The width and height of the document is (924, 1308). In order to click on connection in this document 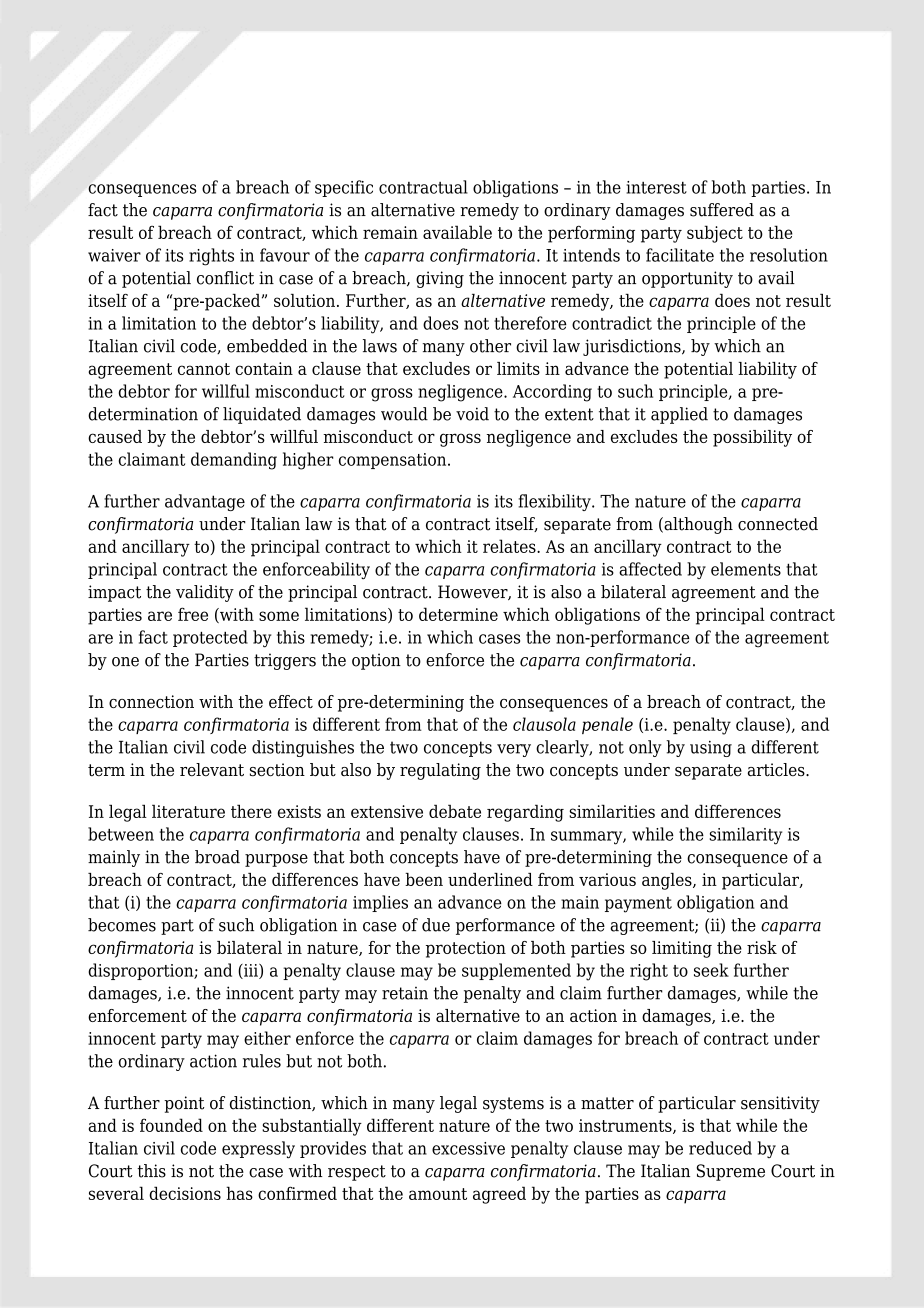, I will do `click(151, 701)`.
